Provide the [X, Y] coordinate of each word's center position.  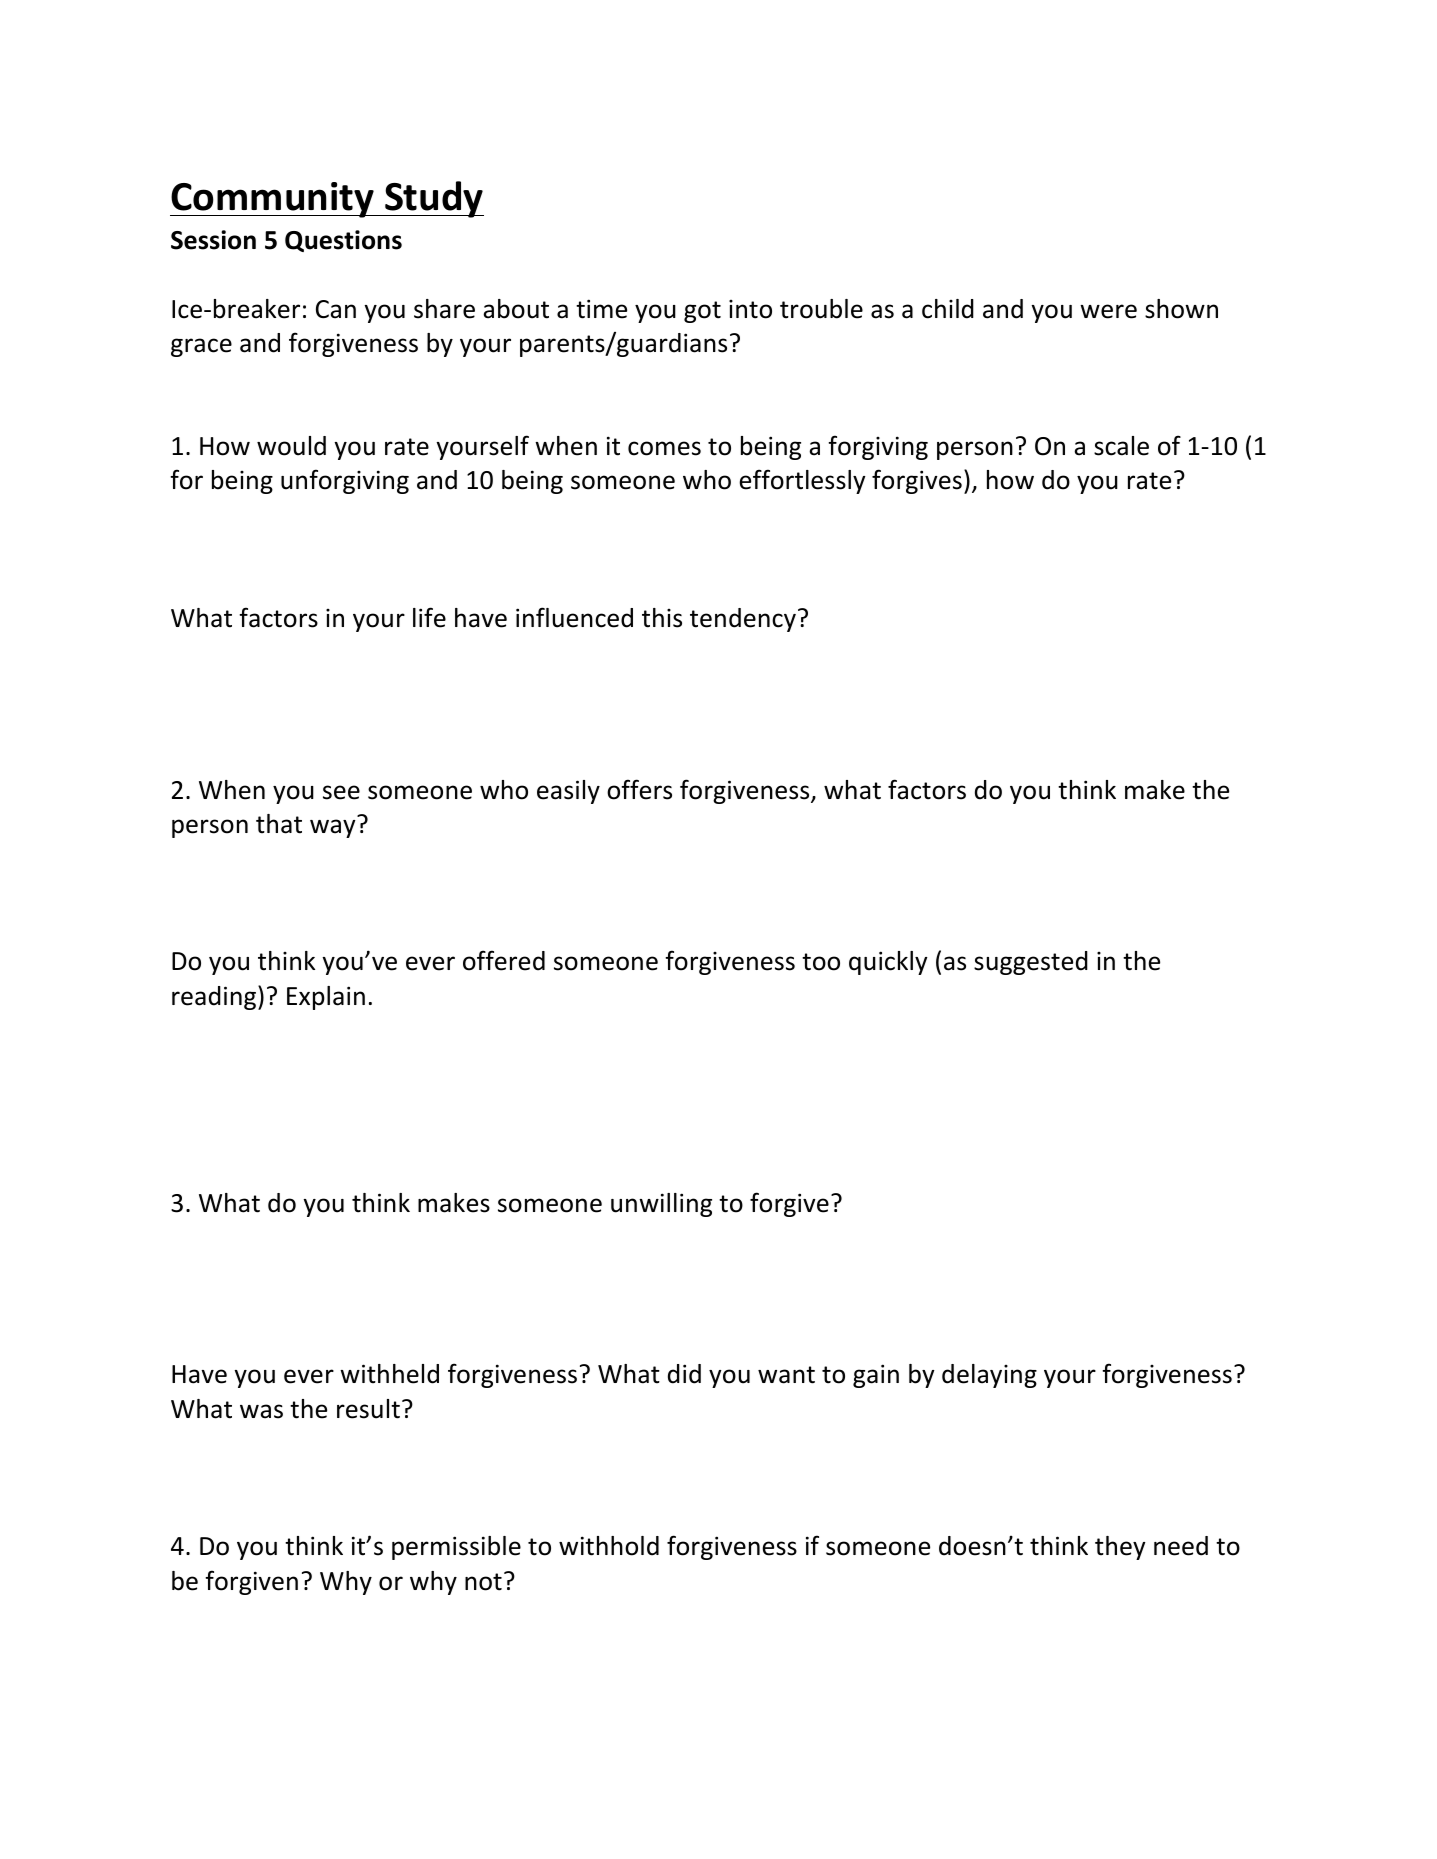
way [333, 828]
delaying [989, 1376]
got [702, 312]
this [662, 618]
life [429, 617]
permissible [456, 1548]
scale [1121, 446]
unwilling [661, 1205]
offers [639, 789]
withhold [609, 1546]
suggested [1031, 963]
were [1108, 311]
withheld [389, 1374]
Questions [343, 241]
